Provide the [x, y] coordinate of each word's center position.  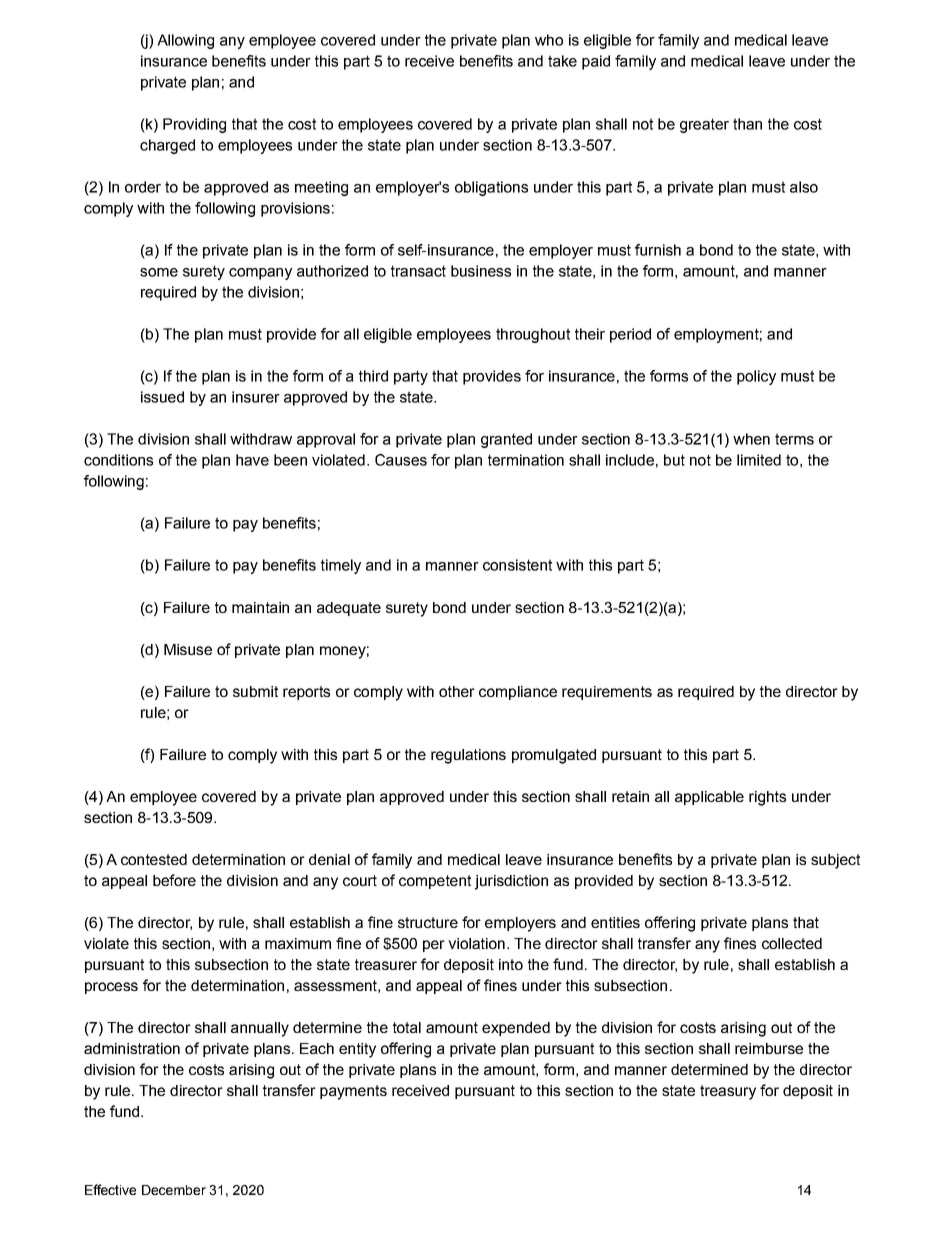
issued [162, 397]
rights [767, 798]
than [747, 124]
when [751, 439]
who [549, 40]
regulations [468, 756]
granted [506, 440]
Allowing [185, 41]
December [174, 1190]
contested [154, 859]
